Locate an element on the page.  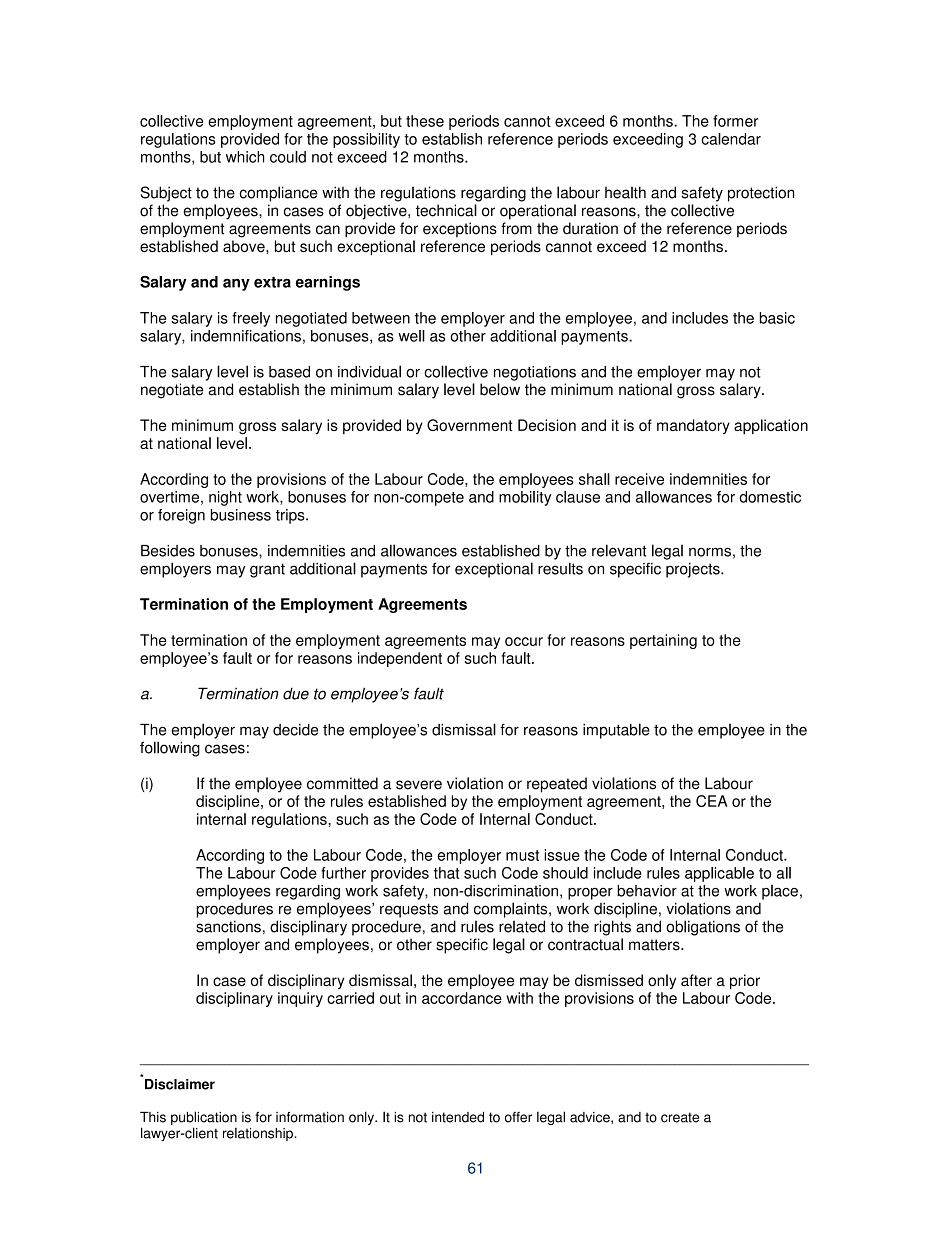
CEA is located at coordinates (712, 801).
